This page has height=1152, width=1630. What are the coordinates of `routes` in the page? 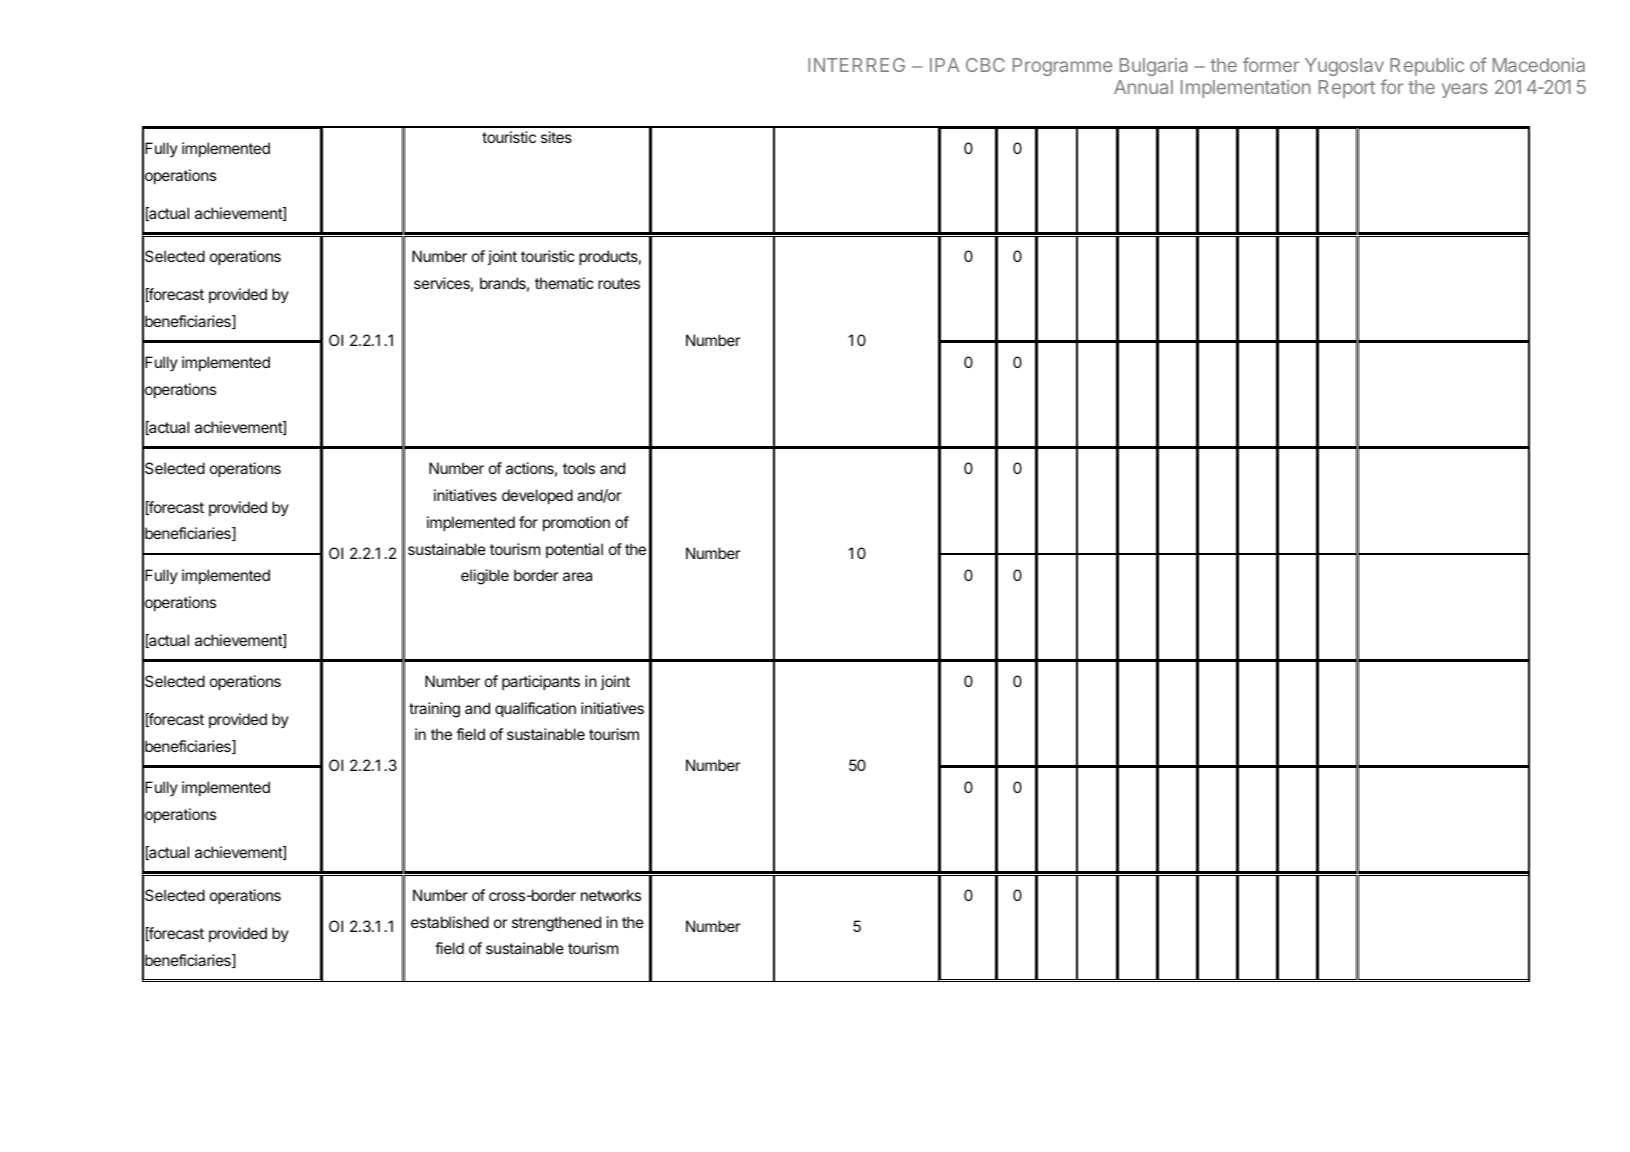 It's located at (619, 283).
